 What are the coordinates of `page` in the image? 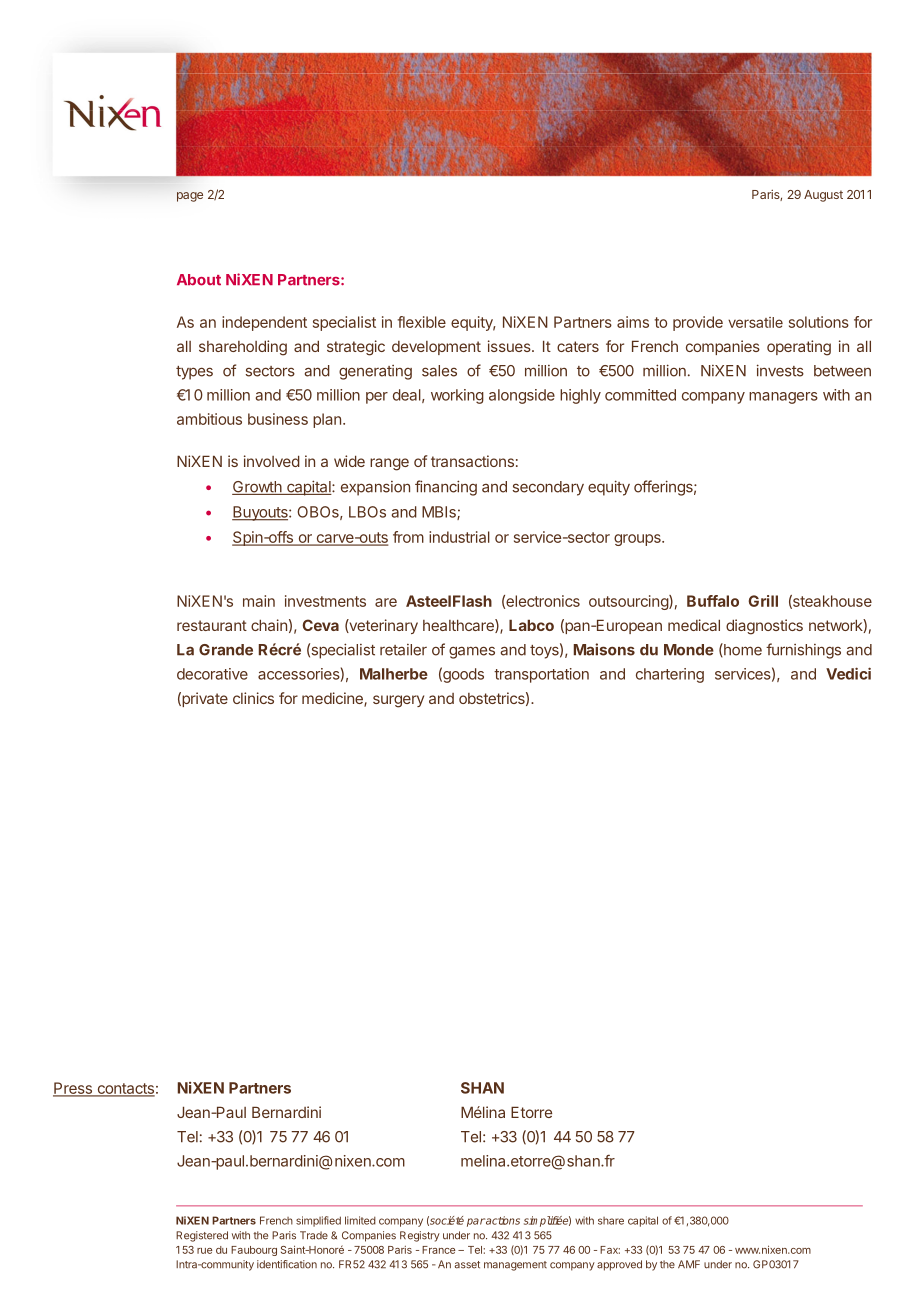 It's located at (190, 197).
